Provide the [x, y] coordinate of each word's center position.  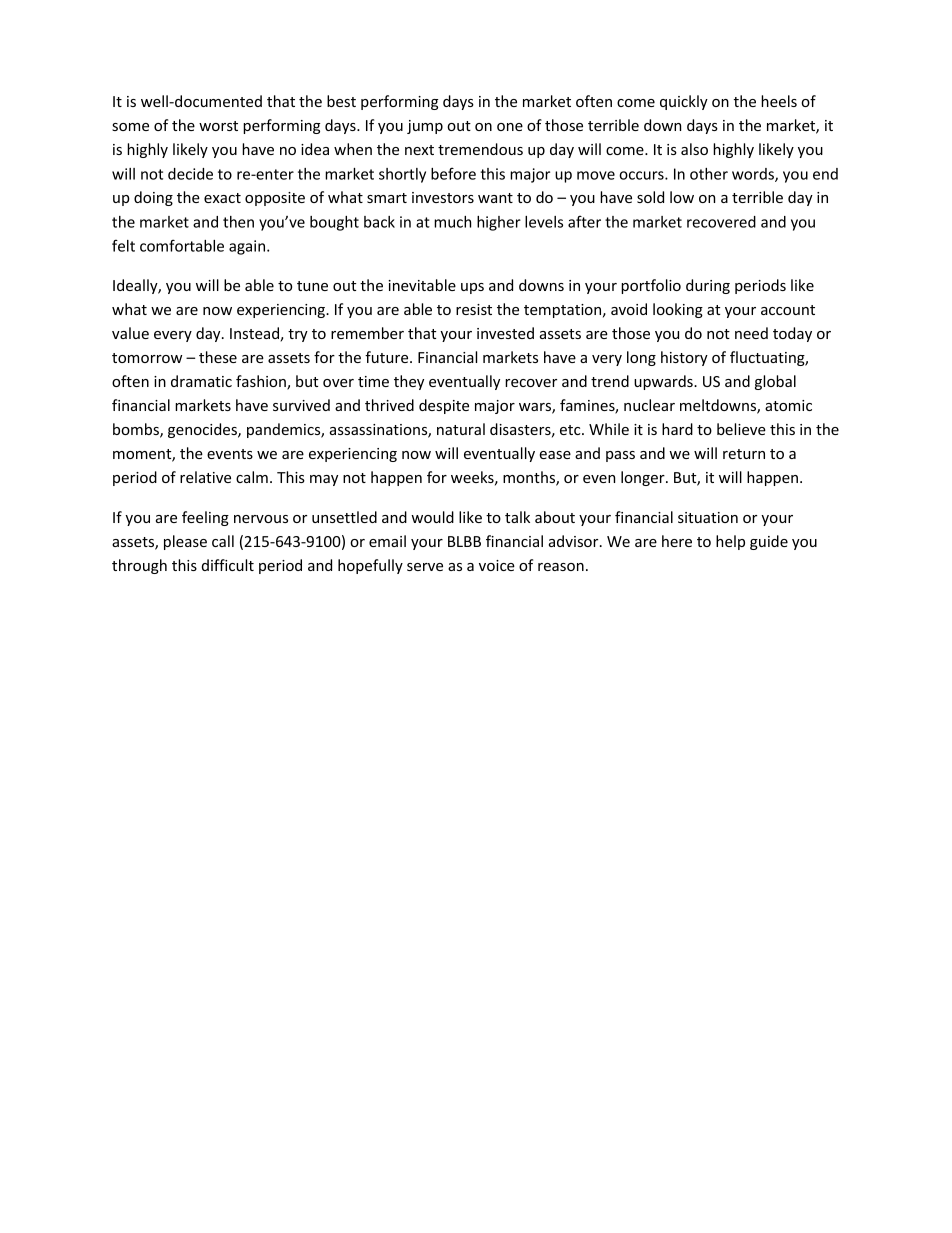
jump [425, 127]
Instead [255, 334]
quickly [684, 102]
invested [505, 333]
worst [218, 126]
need [751, 333]
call [223, 541]
